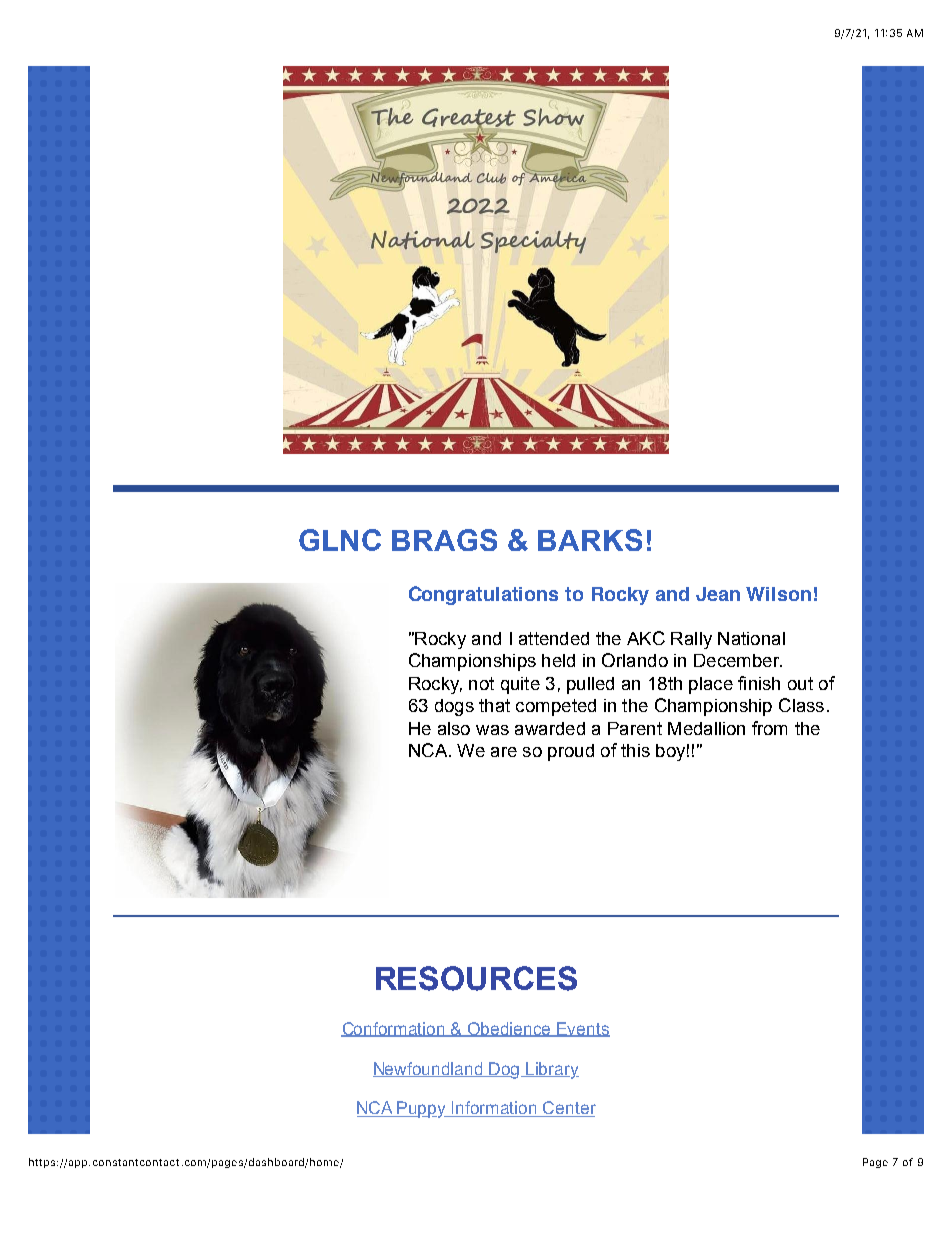 The width and height of the image is (952, 1233). What do you see at coordinates (454, 728) in the image?
I see `also` at bounding box center [454, 728].
